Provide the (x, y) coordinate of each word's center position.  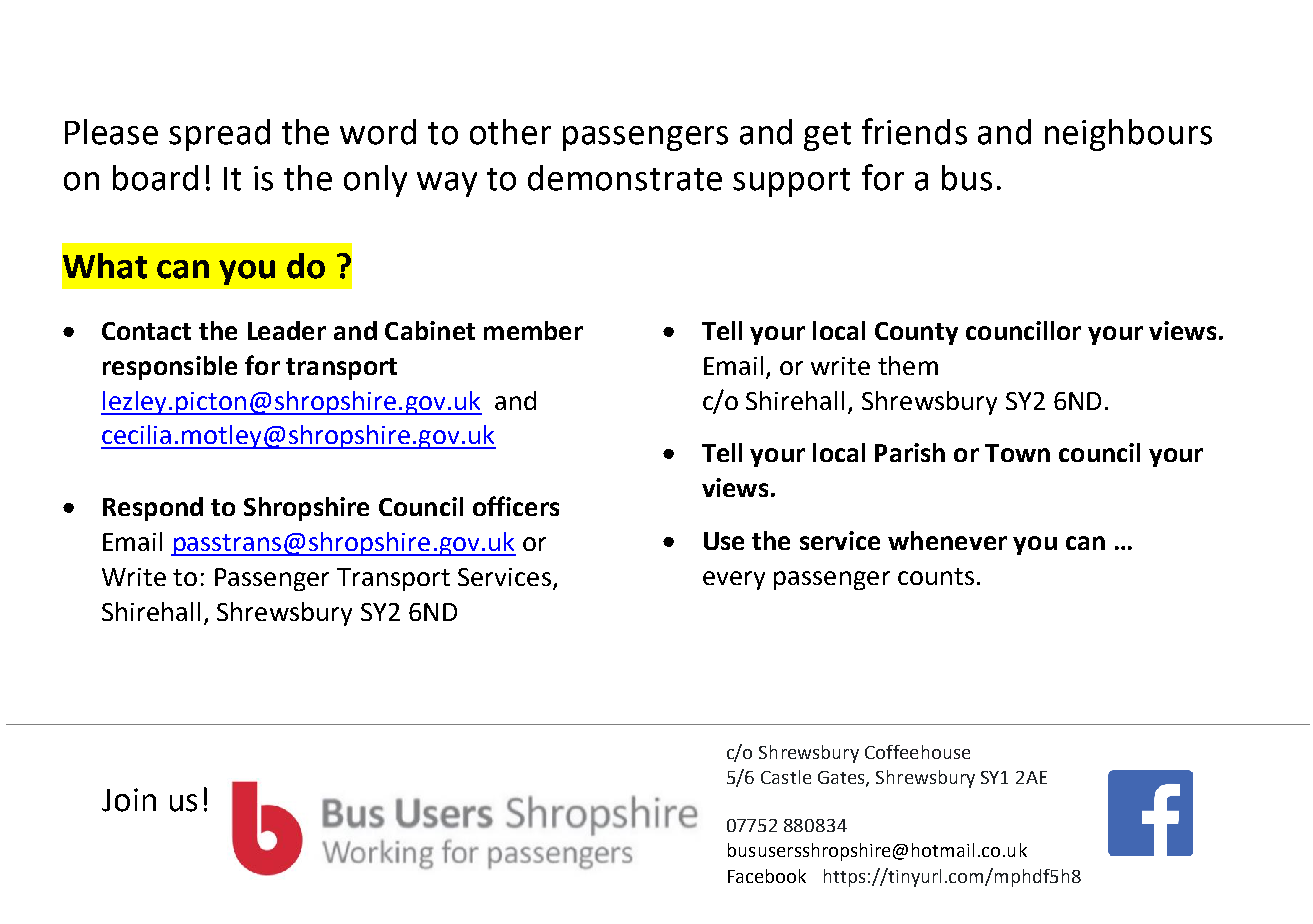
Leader (287, 330)
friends (914, 131)
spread (219, 135)
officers (516, 506)
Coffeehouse (917, 752)
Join (129, 800)
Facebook (767, 876)
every (734, 580)
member (533, 330)
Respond (153, 509)
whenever (947, 540)
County (916, 333)
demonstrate (625, 178)
